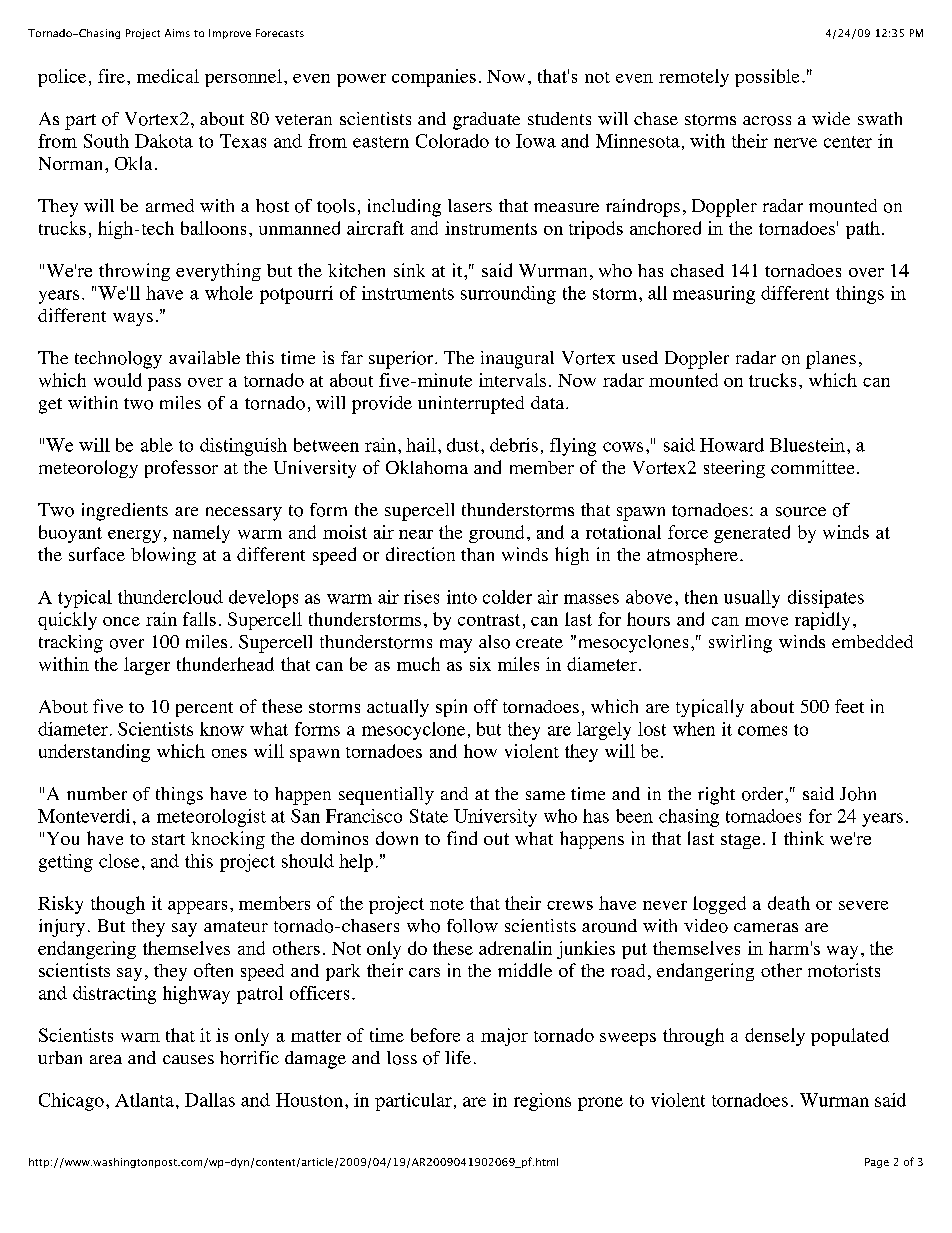  What do you see at coordinates (764, 794) in the document?
I see `order` at bounding box center [764, 794].
